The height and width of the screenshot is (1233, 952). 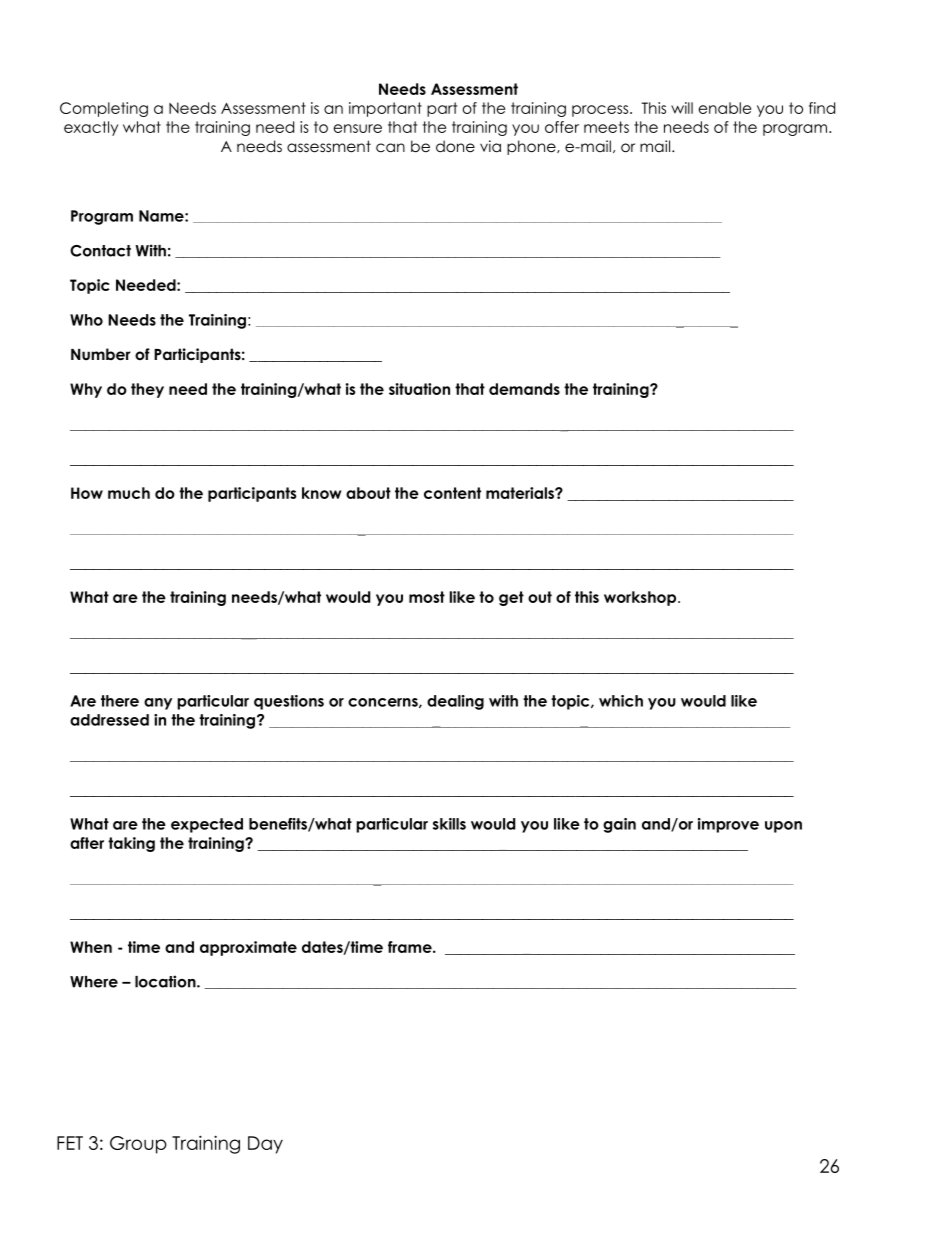 What do you see at coordinates (158, 704) in the screenshot?
I see `any` at bounding box center [158, 704].
